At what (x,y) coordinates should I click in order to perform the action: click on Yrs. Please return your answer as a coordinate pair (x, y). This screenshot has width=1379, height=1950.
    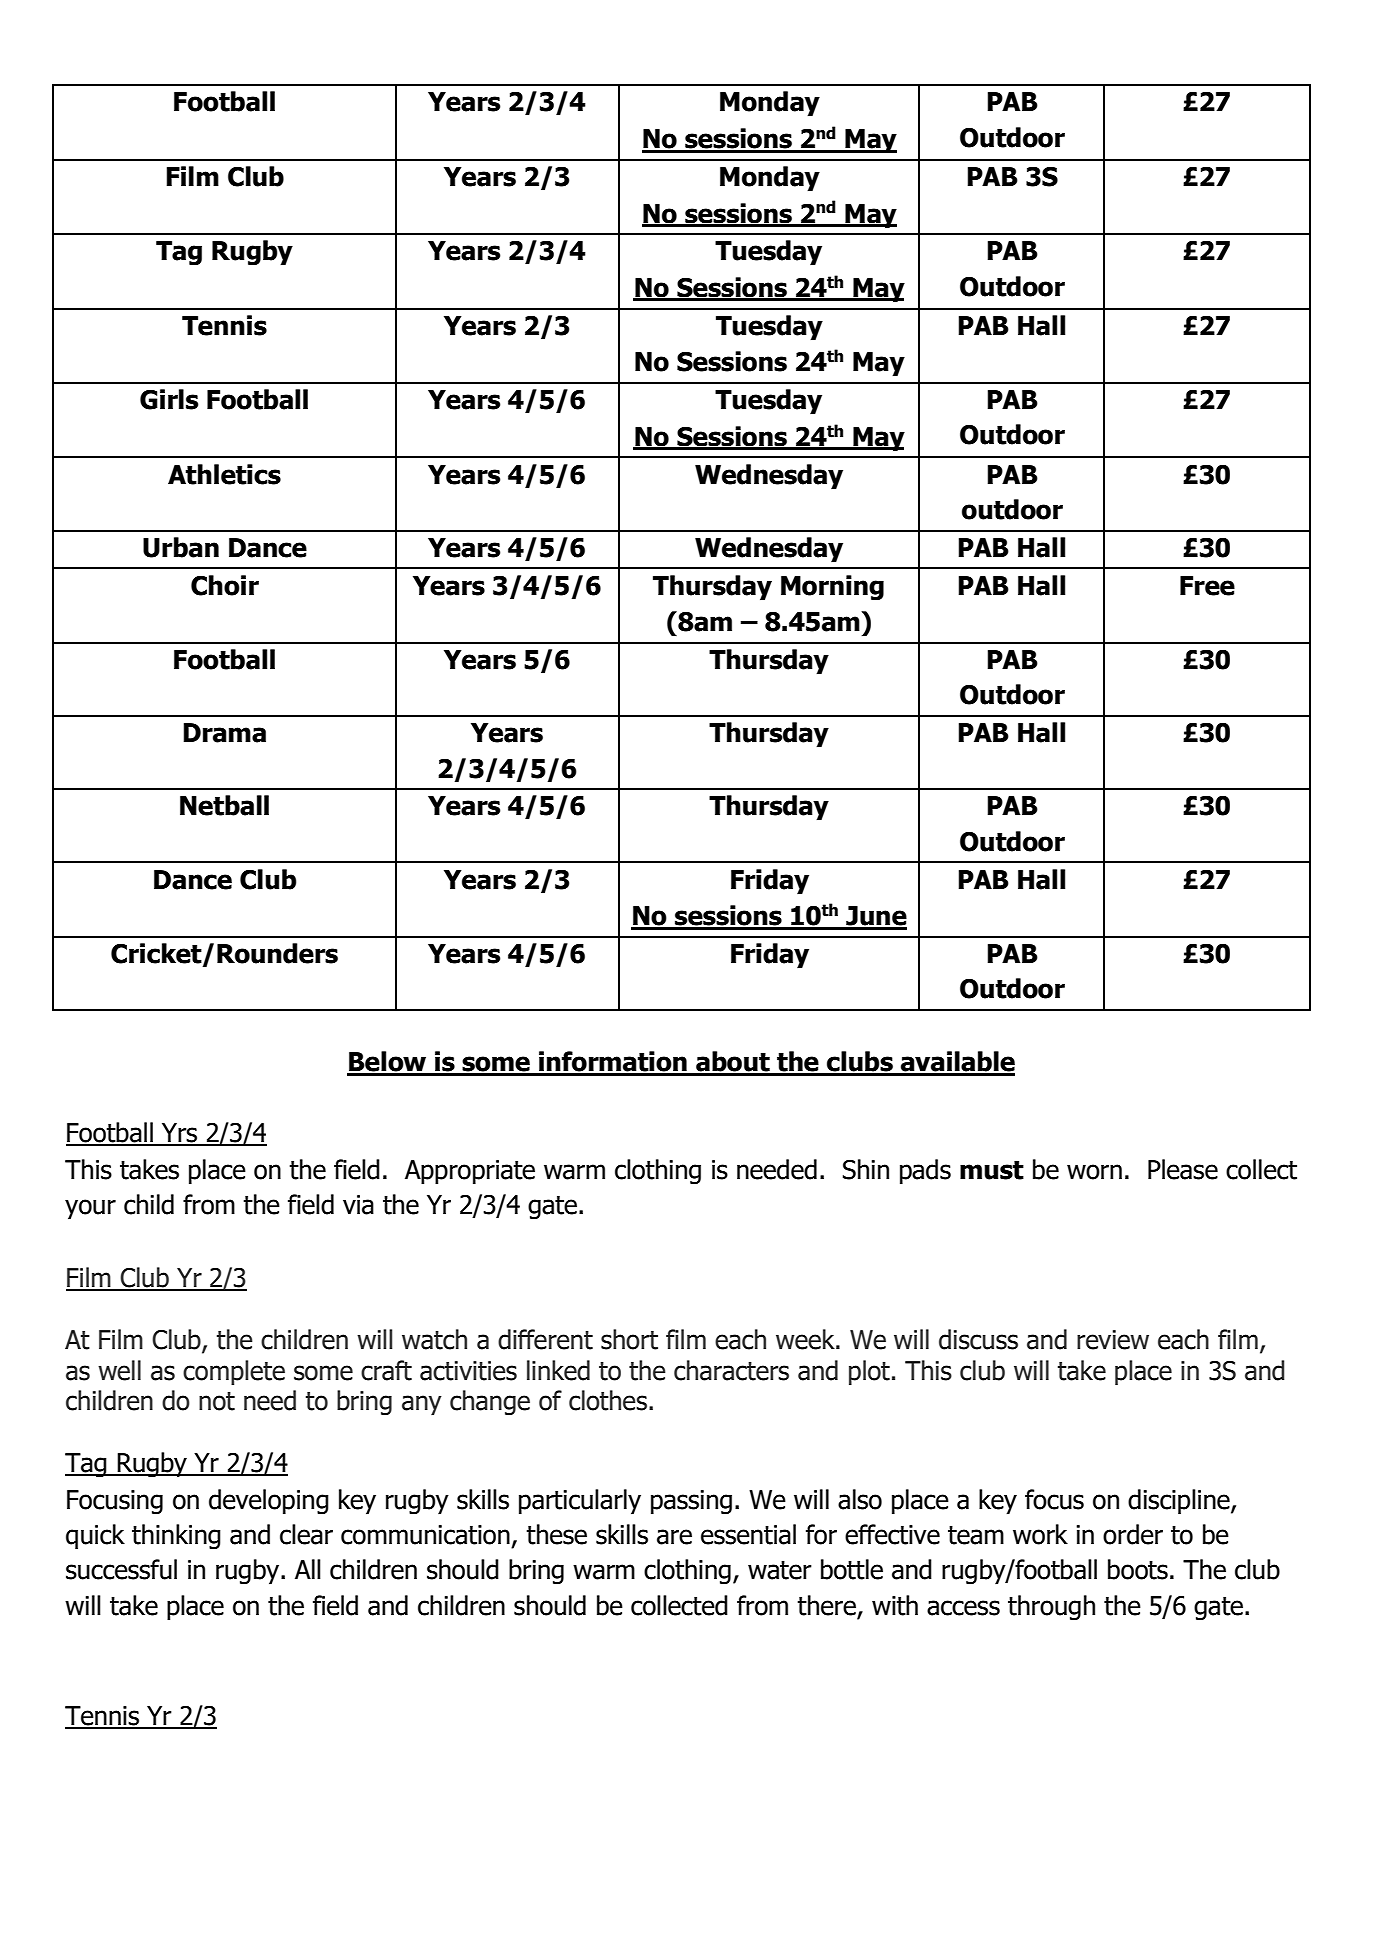
    Looking at the image, I should click on (180, 1134).
